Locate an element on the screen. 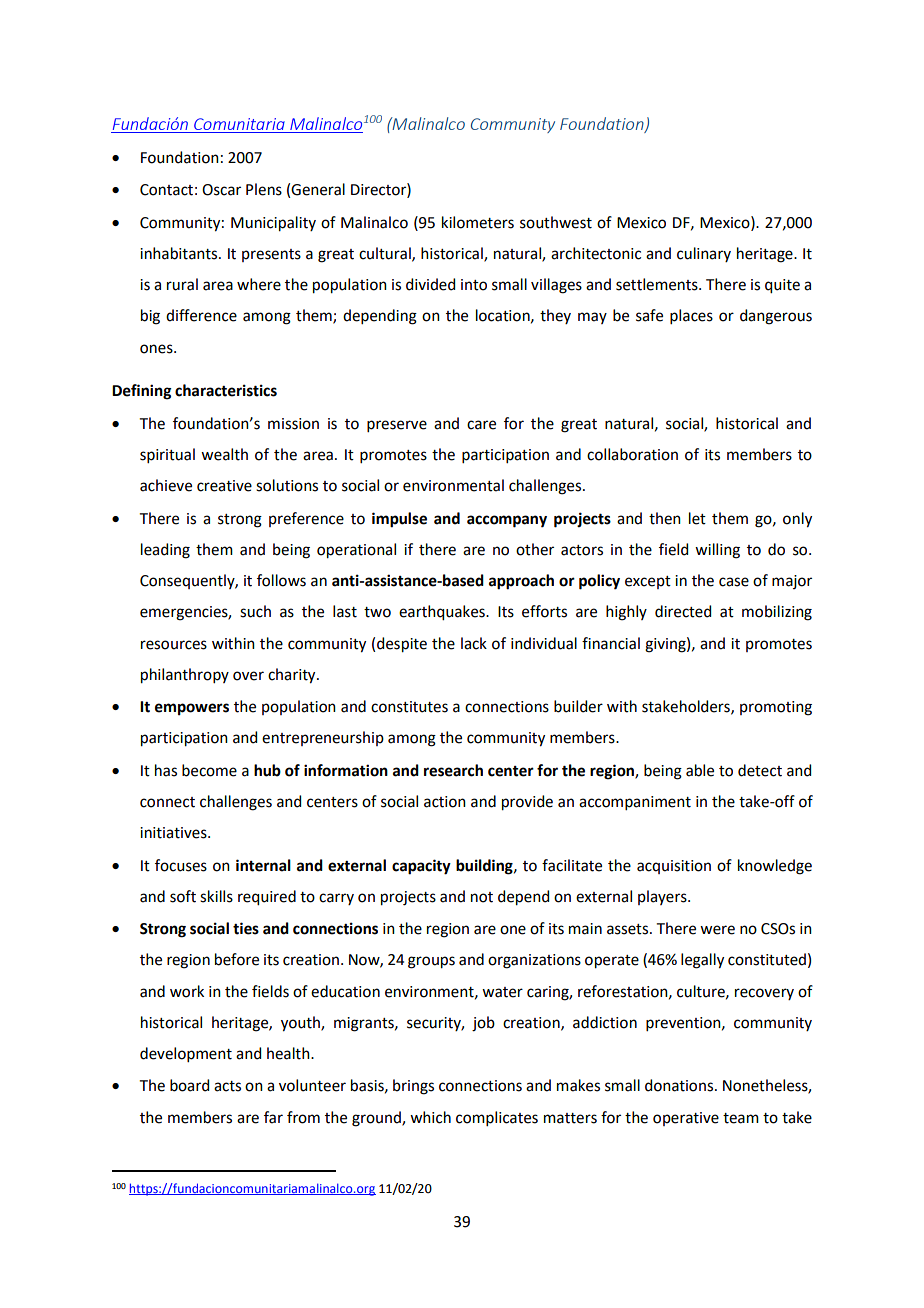  kilometers is located at coordinates (478, 222).
